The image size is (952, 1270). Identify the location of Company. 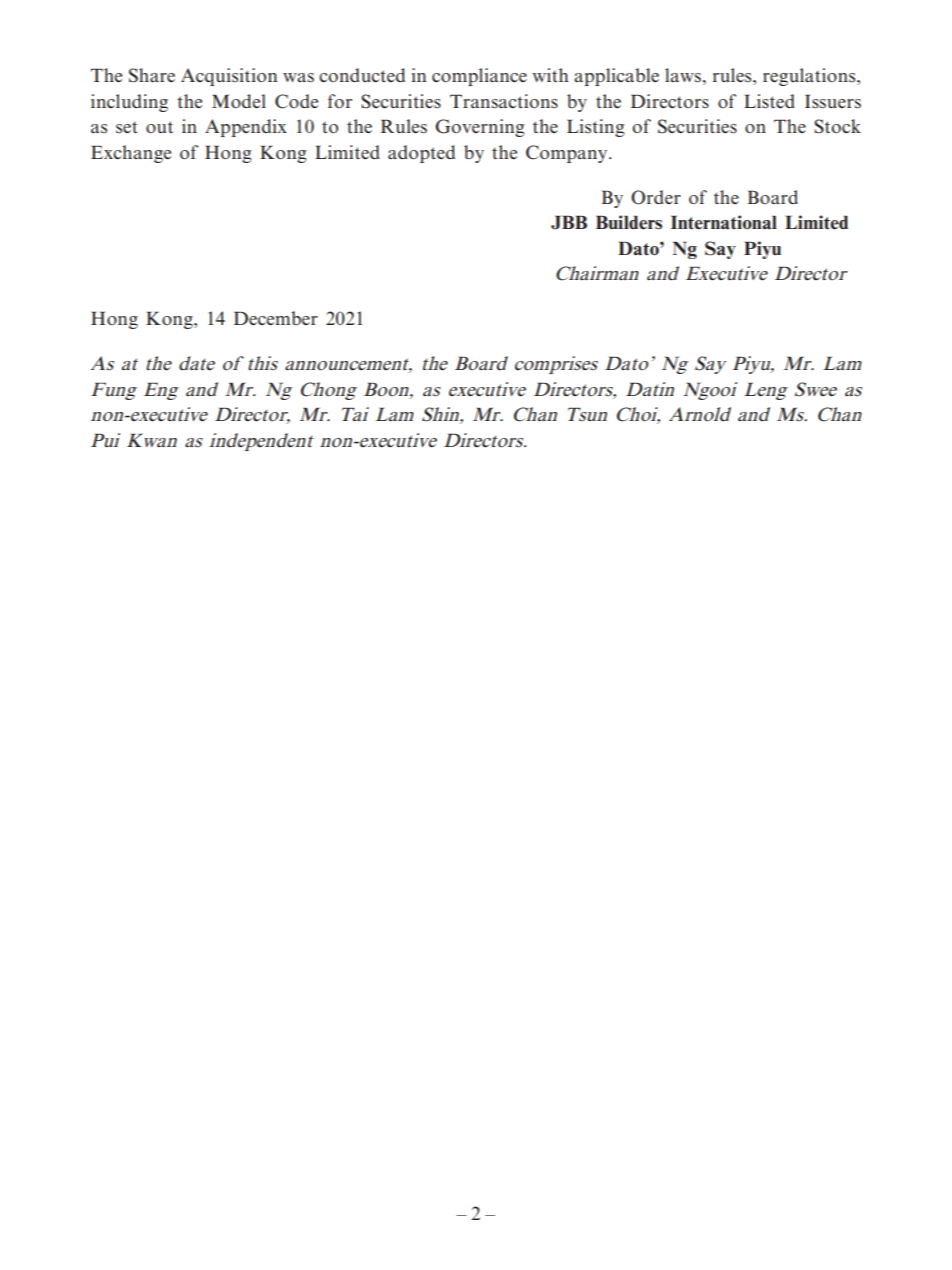
(568, 154).
